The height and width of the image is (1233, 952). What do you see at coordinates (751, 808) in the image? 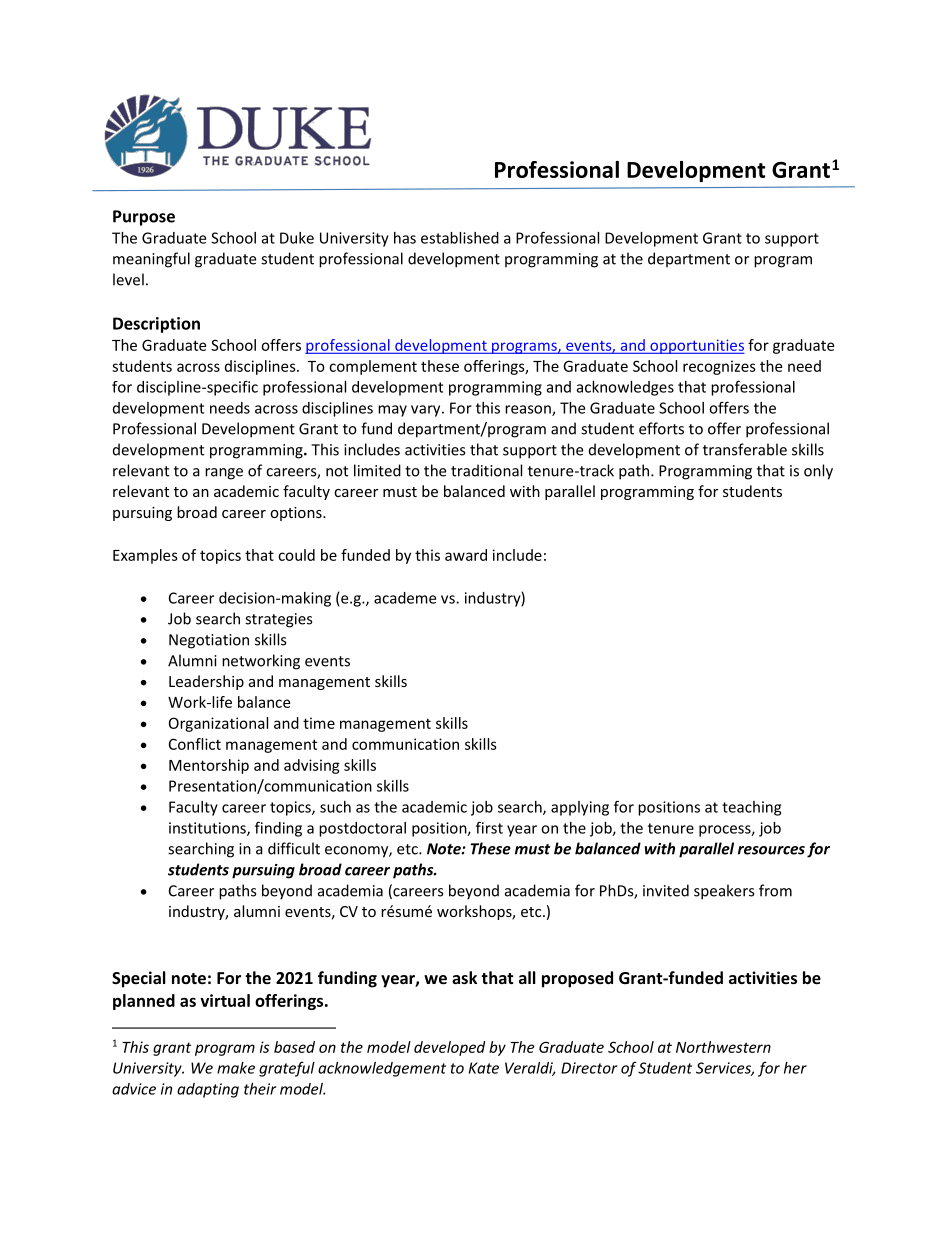
I see `teaching` at bounding box center [751, 808].
